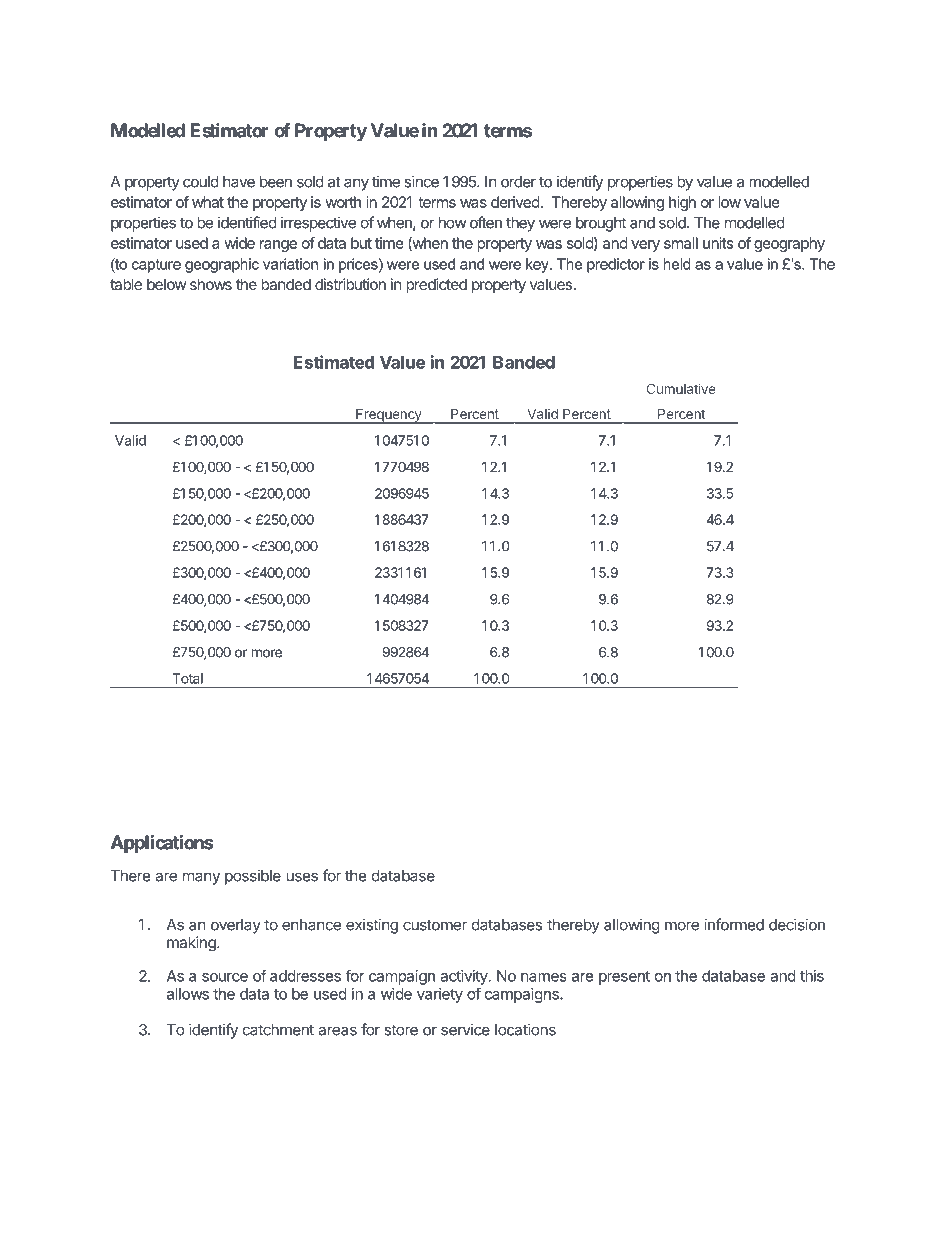 This page has width=952, height=1233. What do you see at coordinates (188, 994) in the page?
I see `allows` at bounding box center [188, 994].
